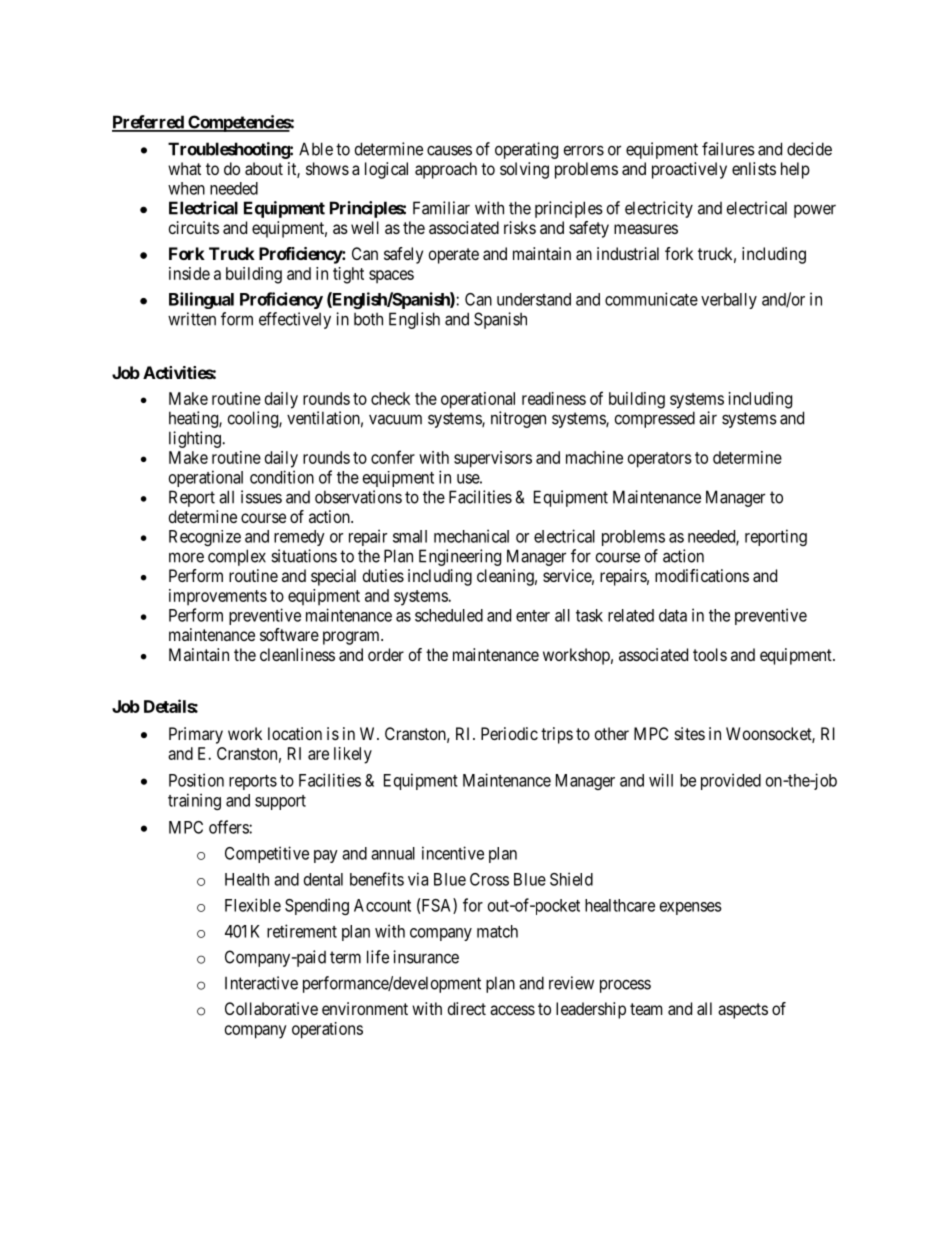 The width and height of the screenshot is (952, 1233). Describe the element at coordinates (729, 301) in the screenshot. I see `verbally` at that location.
